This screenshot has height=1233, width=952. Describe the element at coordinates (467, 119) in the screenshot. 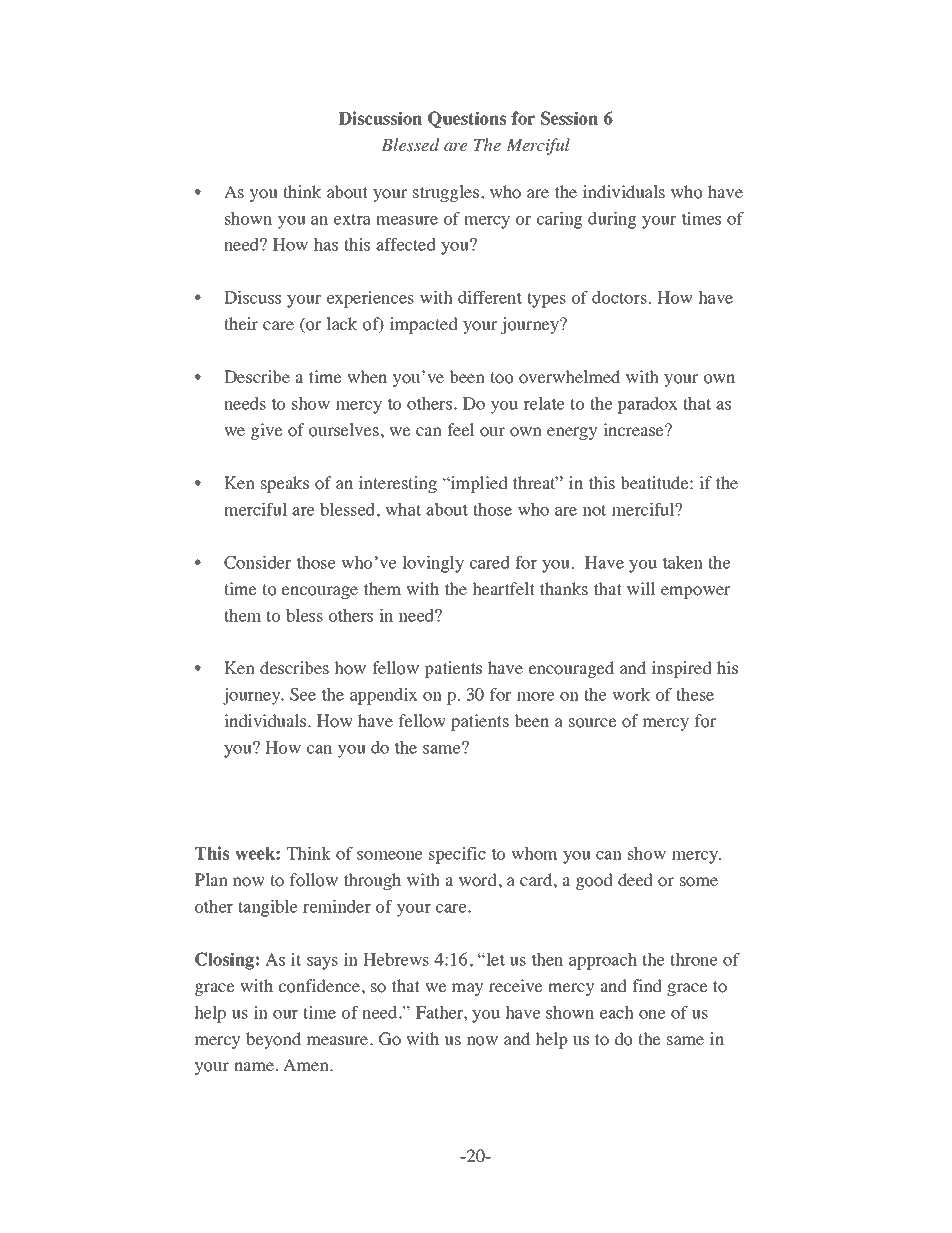

I see `Questions` at that location.
